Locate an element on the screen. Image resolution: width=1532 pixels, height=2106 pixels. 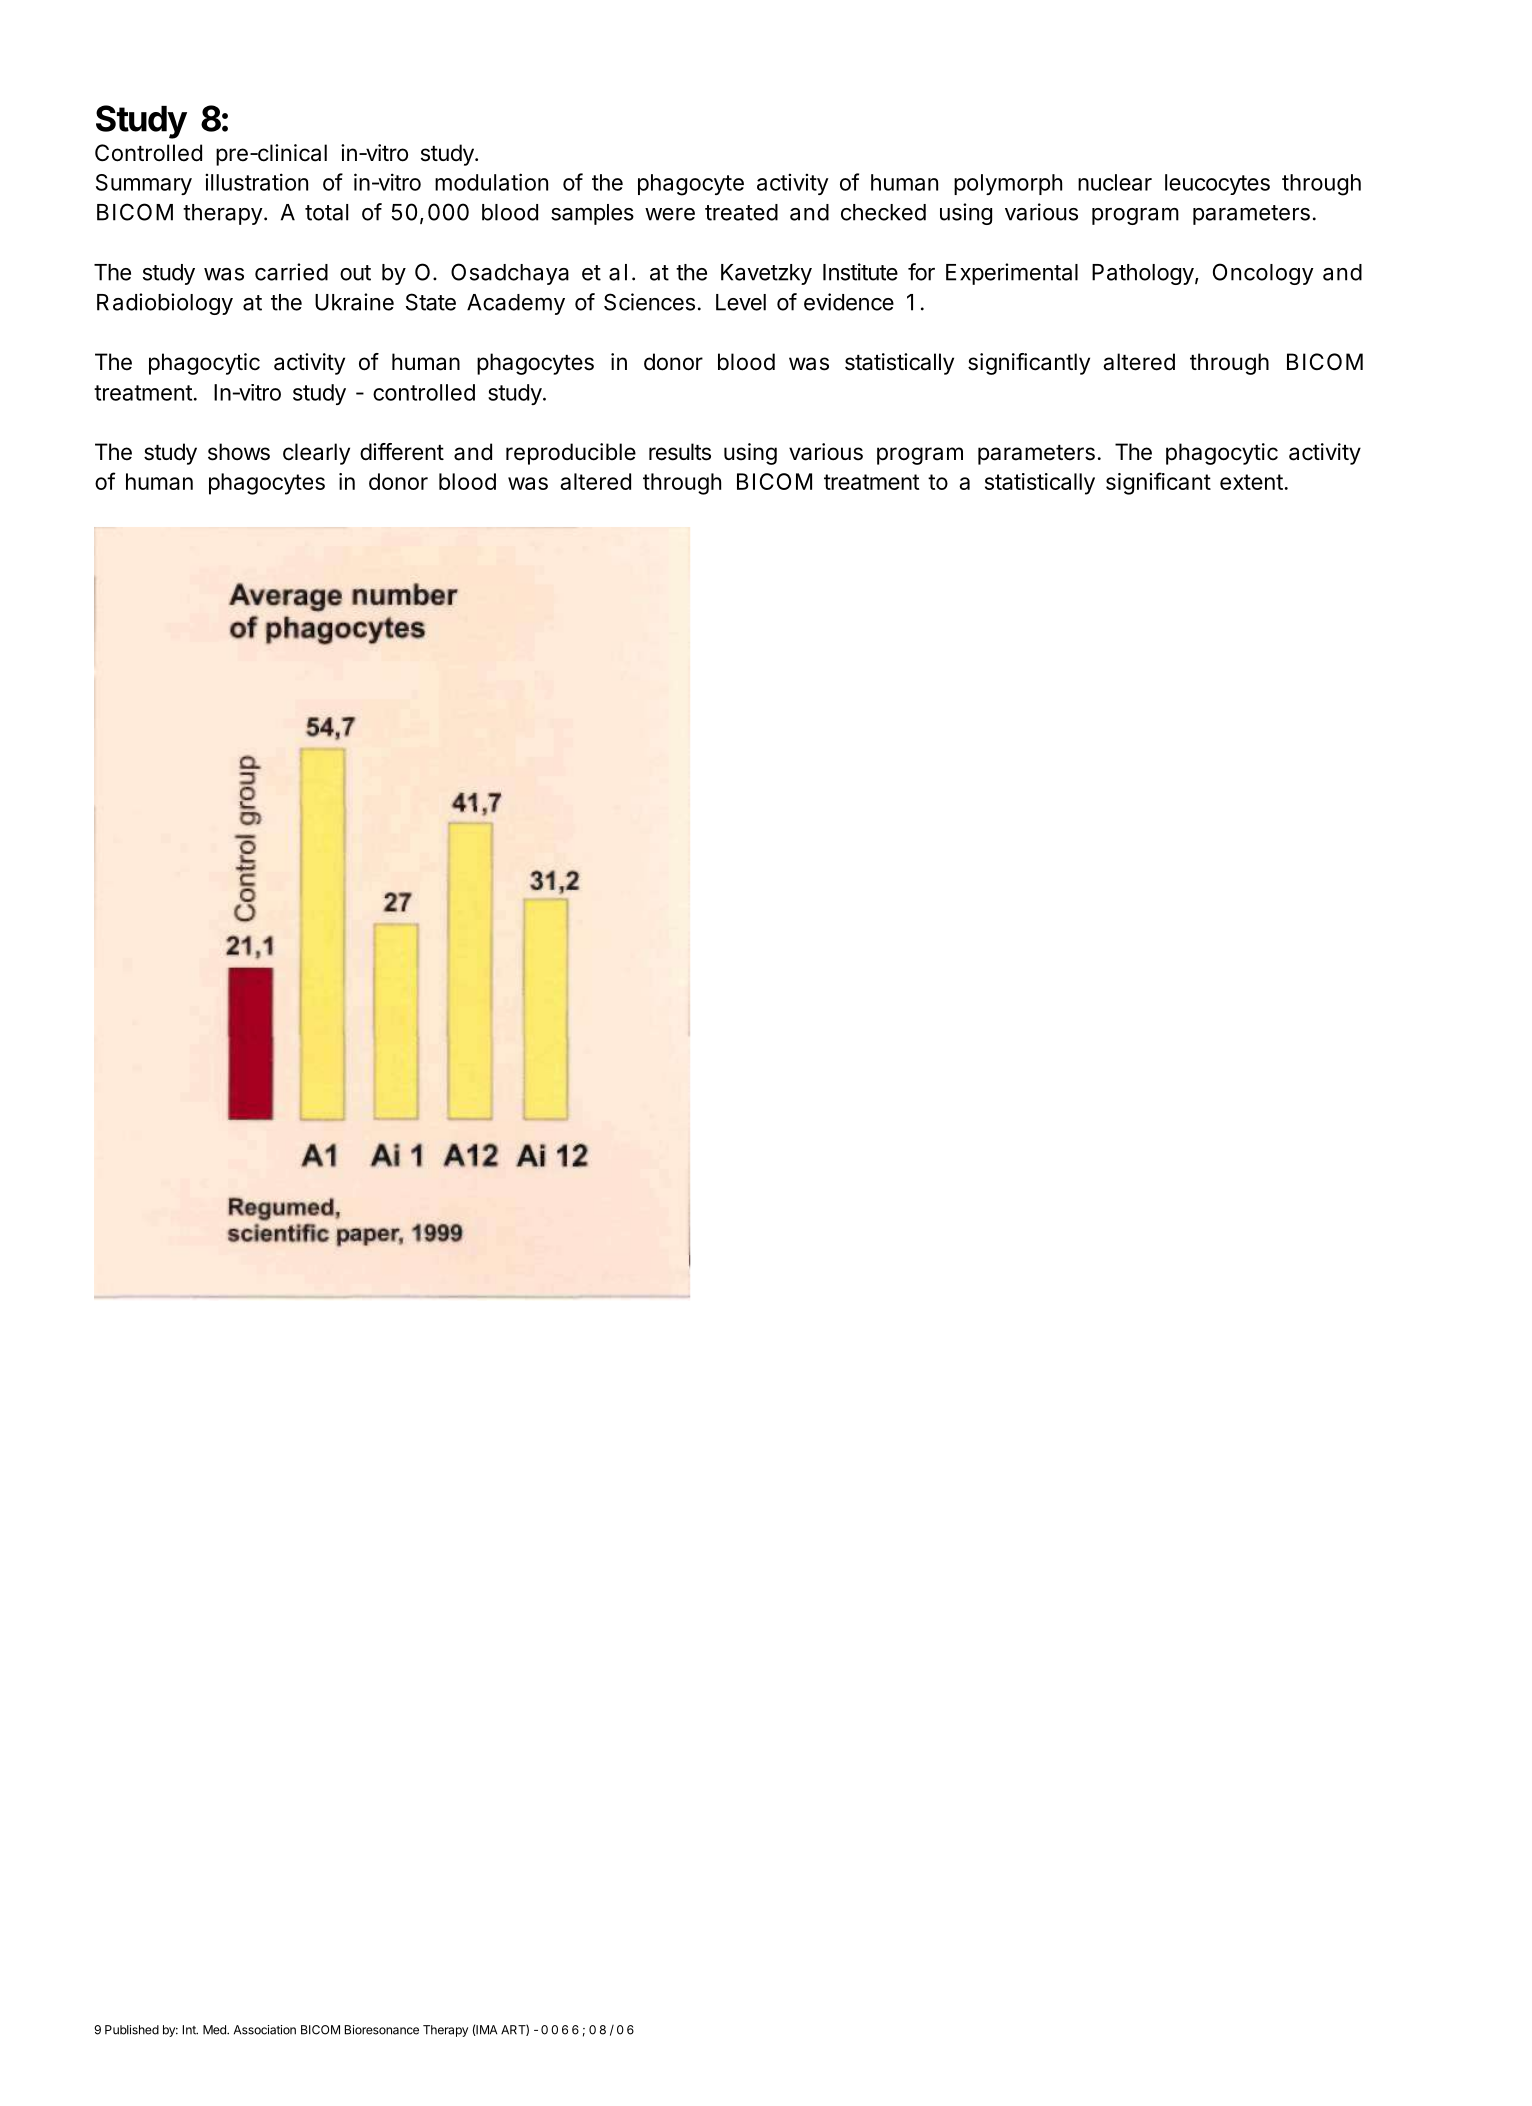
carried is located at coordinates (291, 272).
